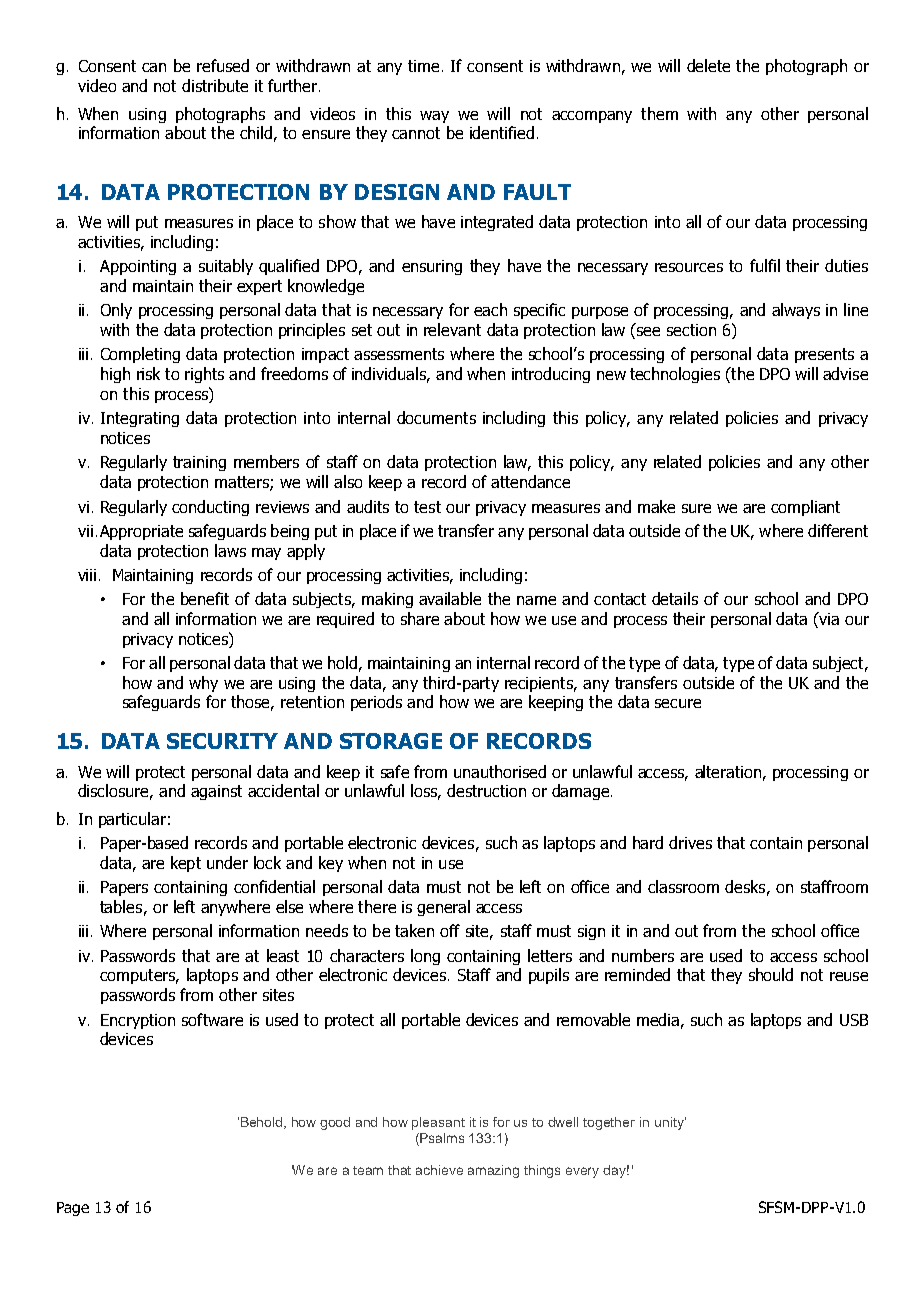  What do you see at coordinates (186, 864) in the image?
I see `kept` at bounding box center [186, 864].
